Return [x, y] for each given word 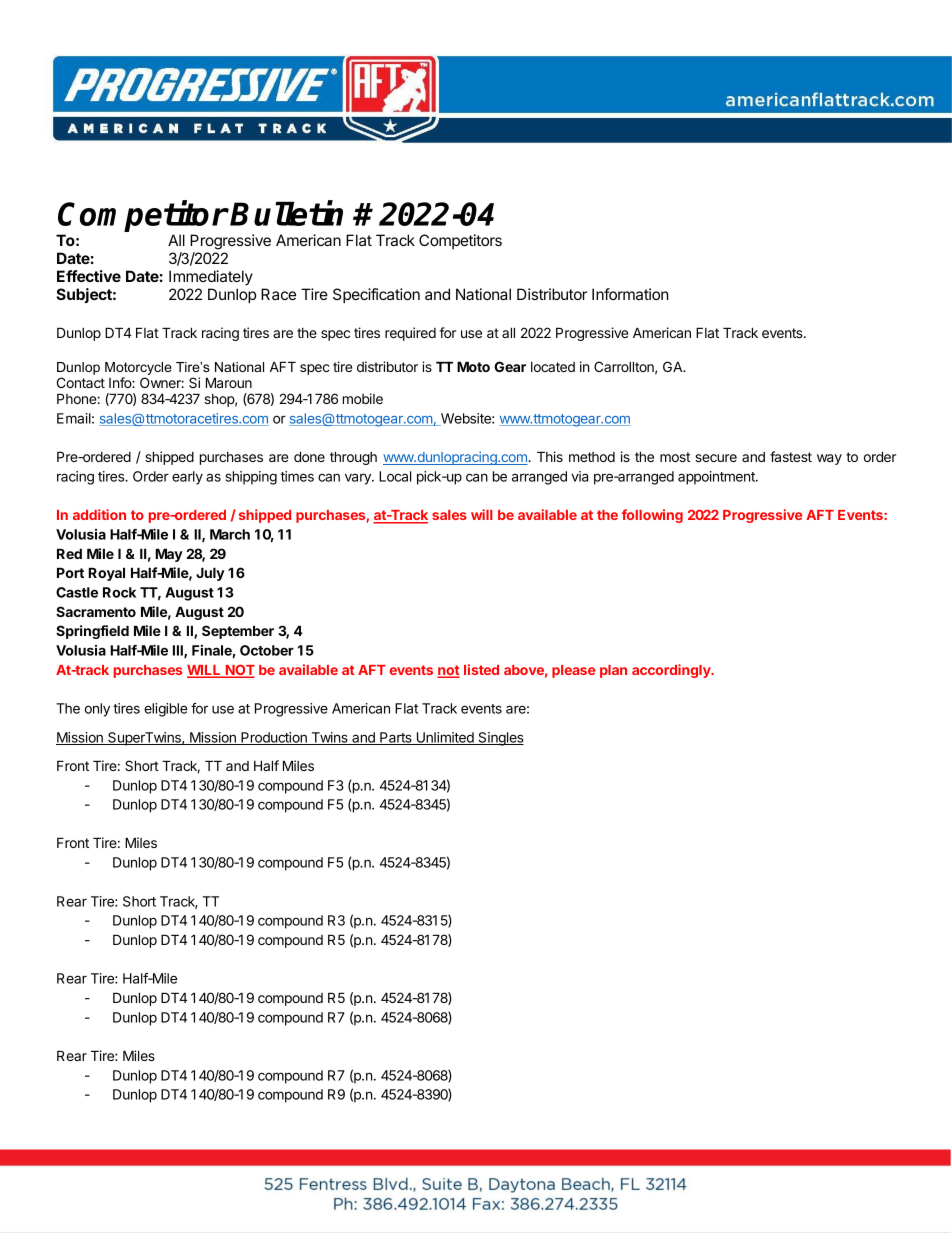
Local [395, 476]
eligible [166, 710]
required [410, 334]
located [553, 367]
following [652, 516]
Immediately [211, 278]
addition [99, 514]
